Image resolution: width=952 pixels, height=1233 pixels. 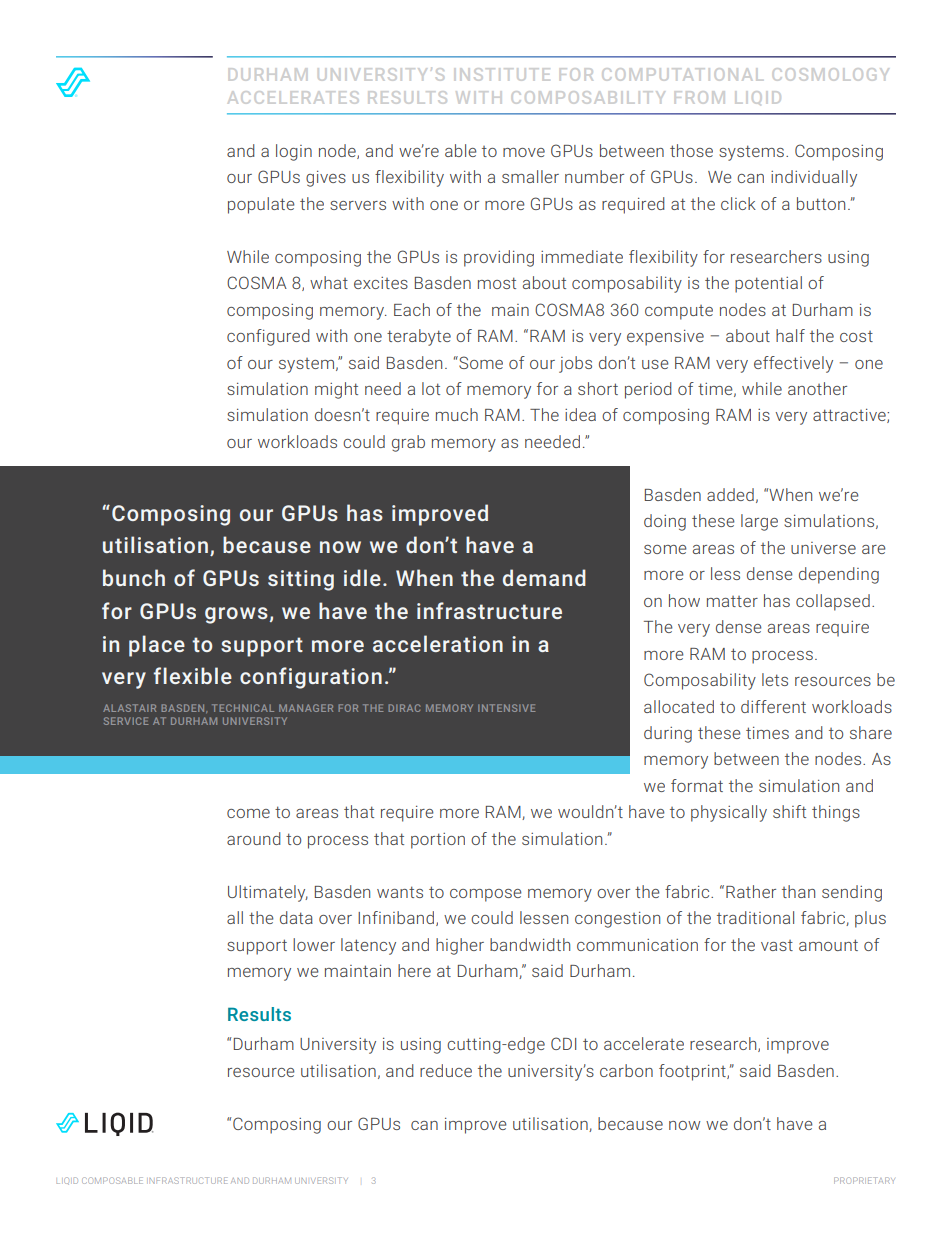 What do you see at coordinates (798, 891) in the screenshot?
I see `than` at bounding box center [798, 891].
